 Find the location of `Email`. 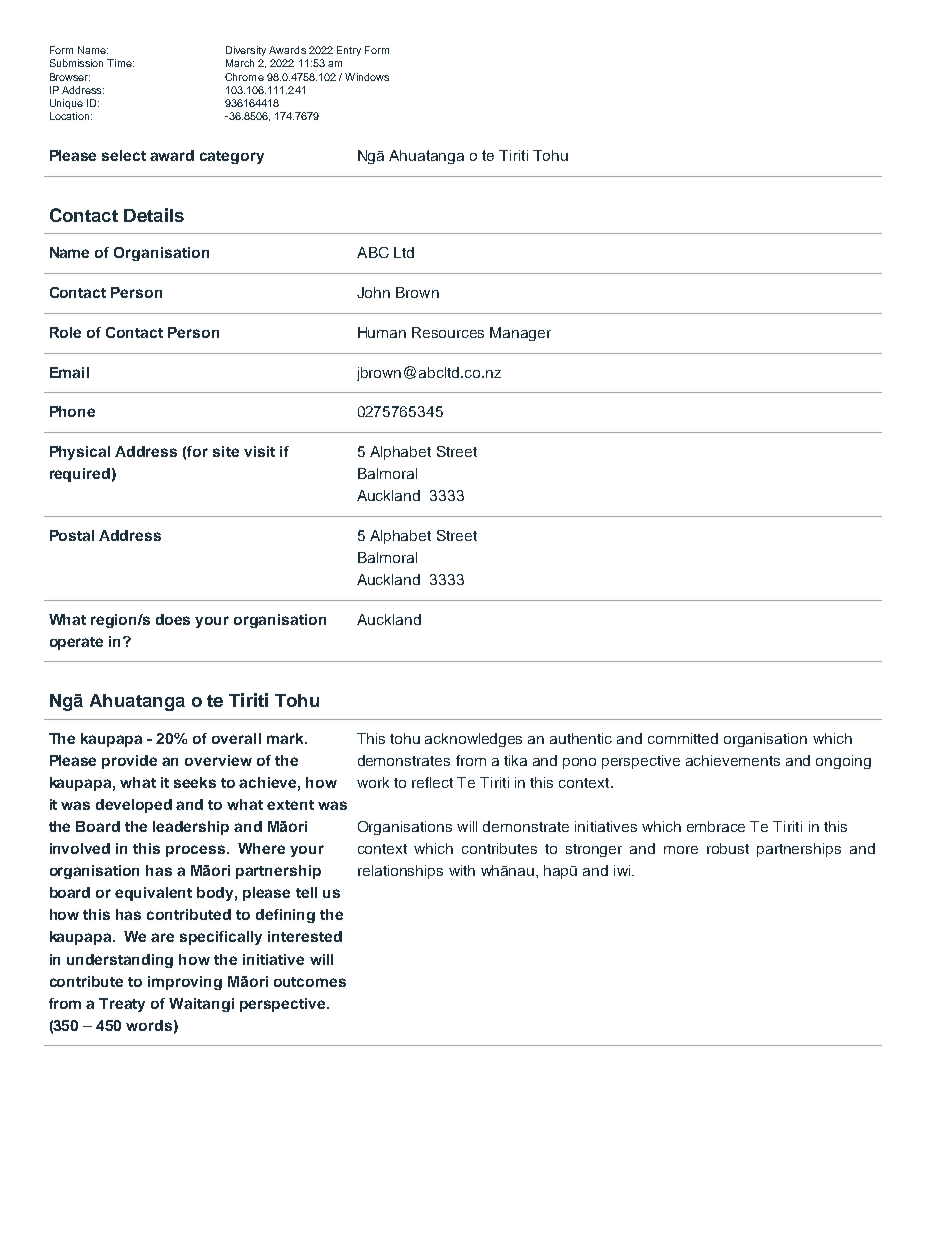

Email is located at coordinates (69, 372).
